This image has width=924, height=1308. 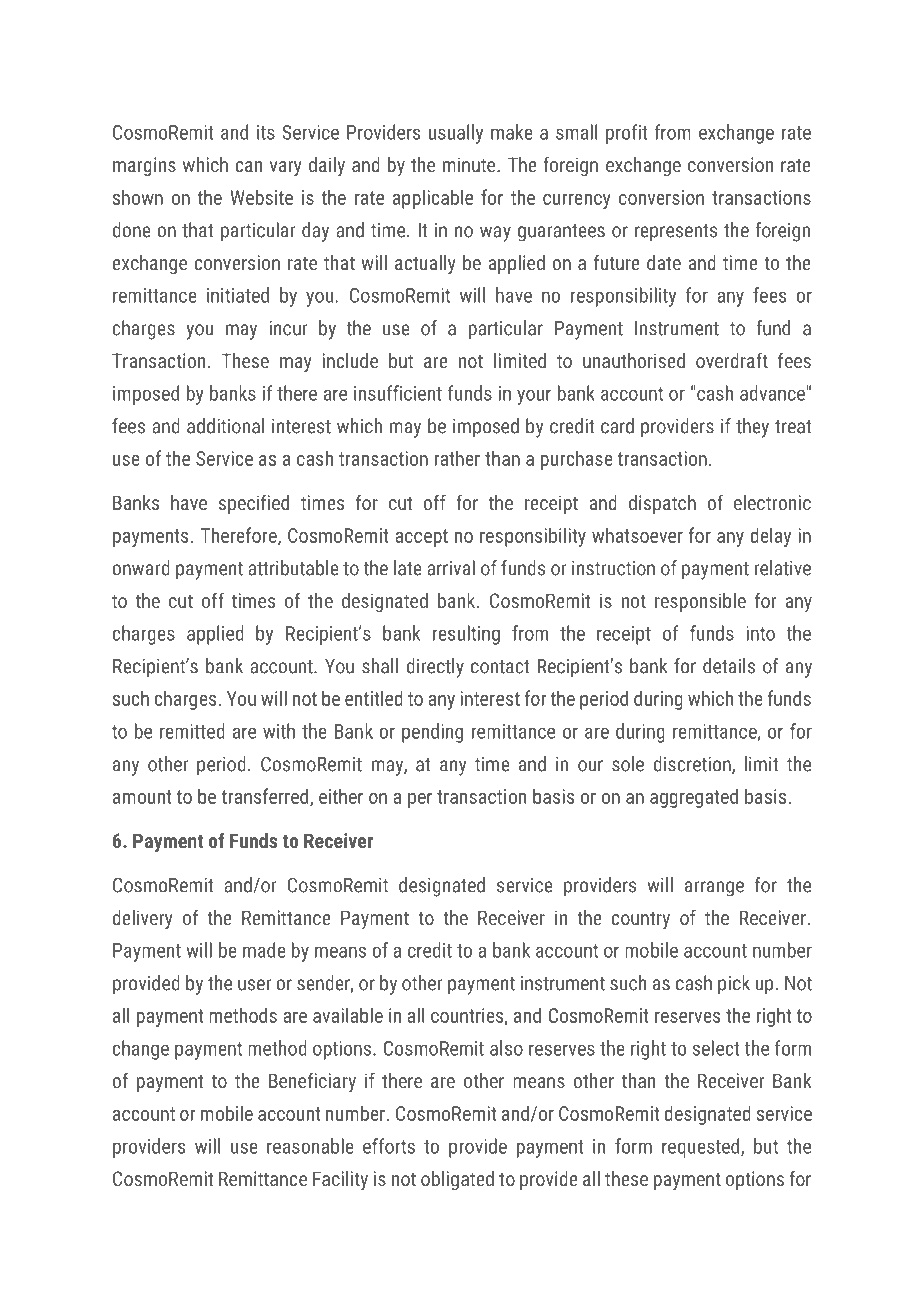 What do you see at coordinates (457, 1180) in the image?
I see `obligated` at bounding box center [457, 1180].
